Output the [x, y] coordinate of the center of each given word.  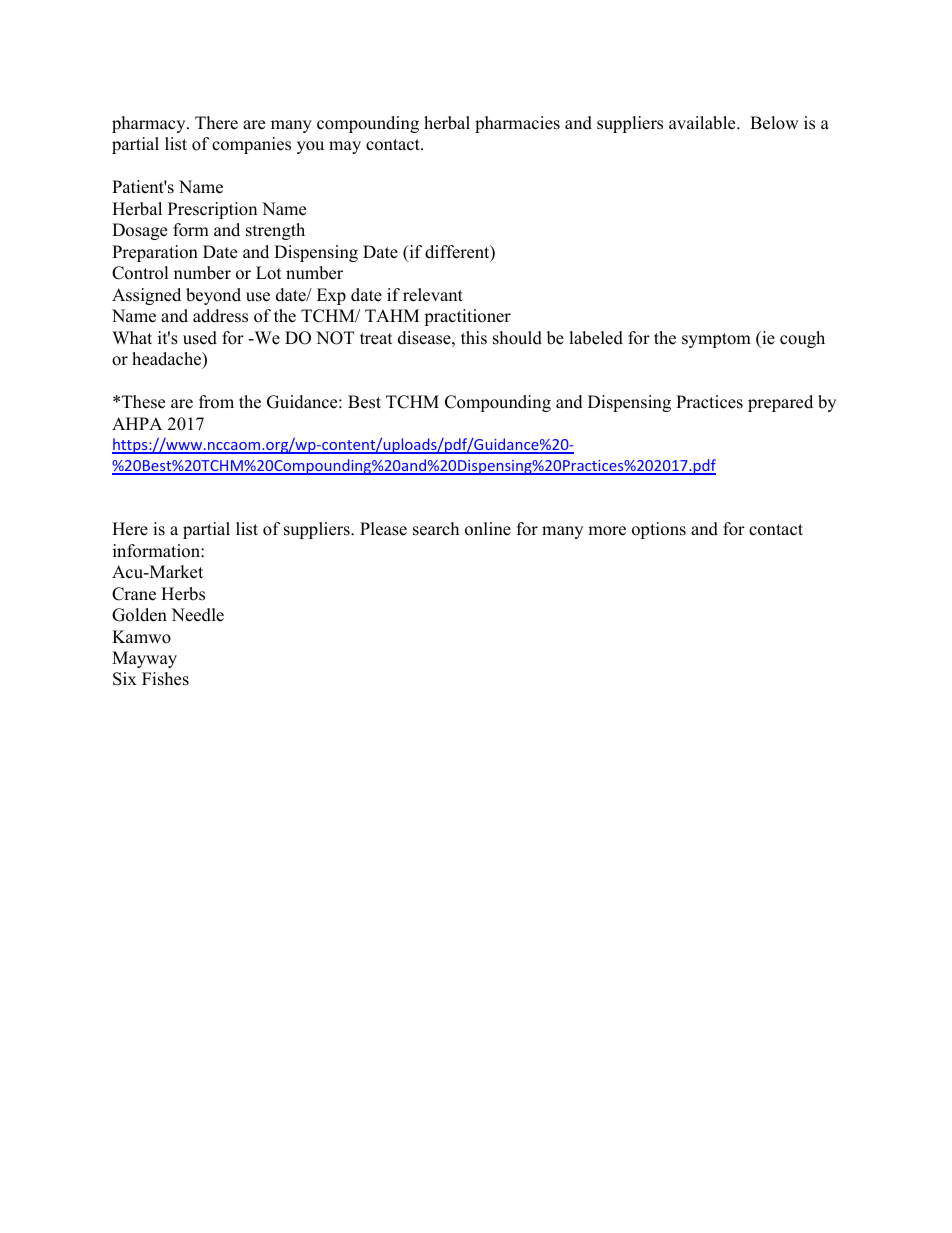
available [703, 123]
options [659, 530]
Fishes [165, 679]
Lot [269, 273]
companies [251, 145]
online [488, 529]
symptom [716, 340]
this [474, 338]
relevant [433, 295]
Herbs [183, 594]
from [216, 402]
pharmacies [517, 124]
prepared [780, 403]
